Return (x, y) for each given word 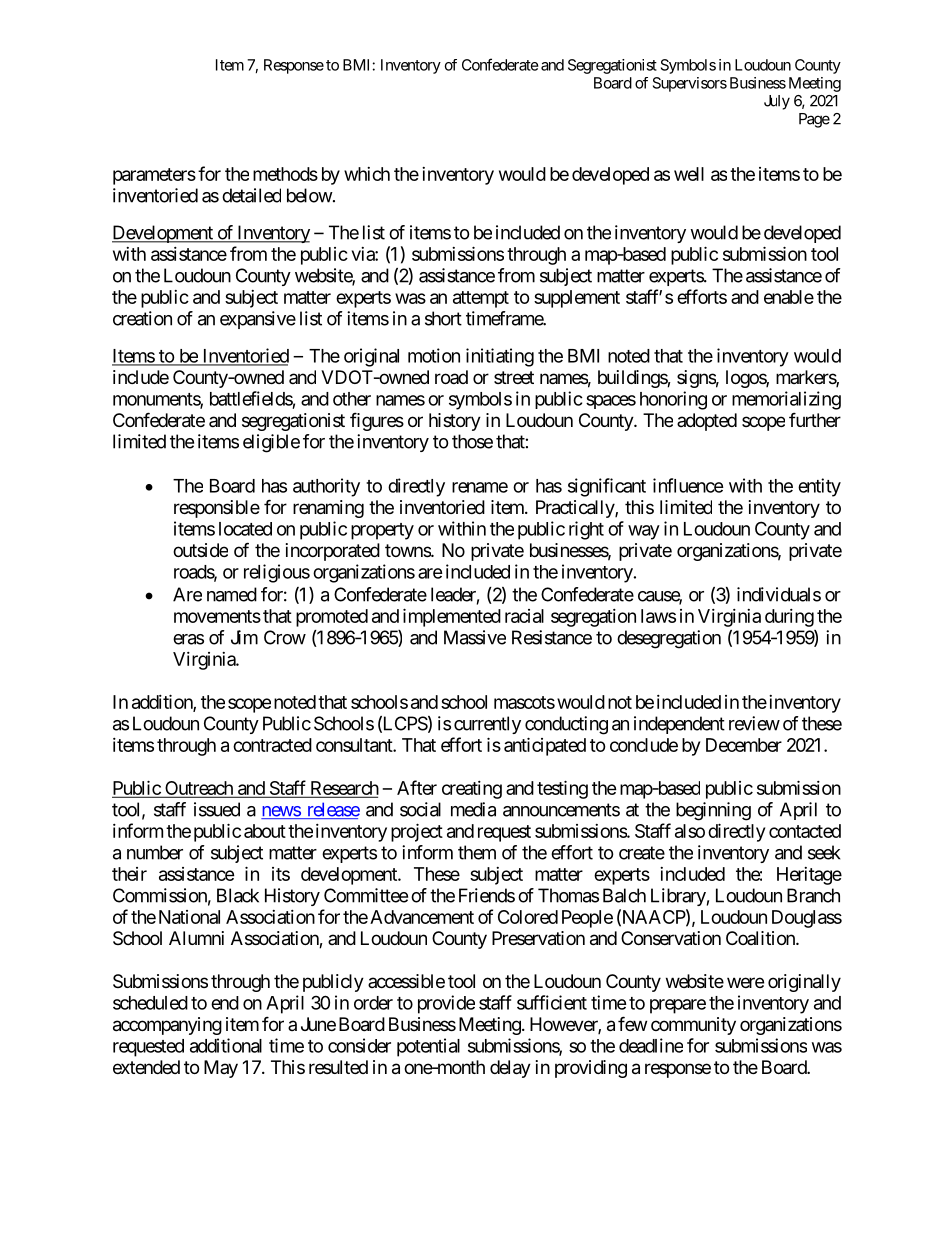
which (367, 174)
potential (428, 1047)
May (221, 1069)
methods (285, 174)
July (777, 102)
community (693, 1026)
